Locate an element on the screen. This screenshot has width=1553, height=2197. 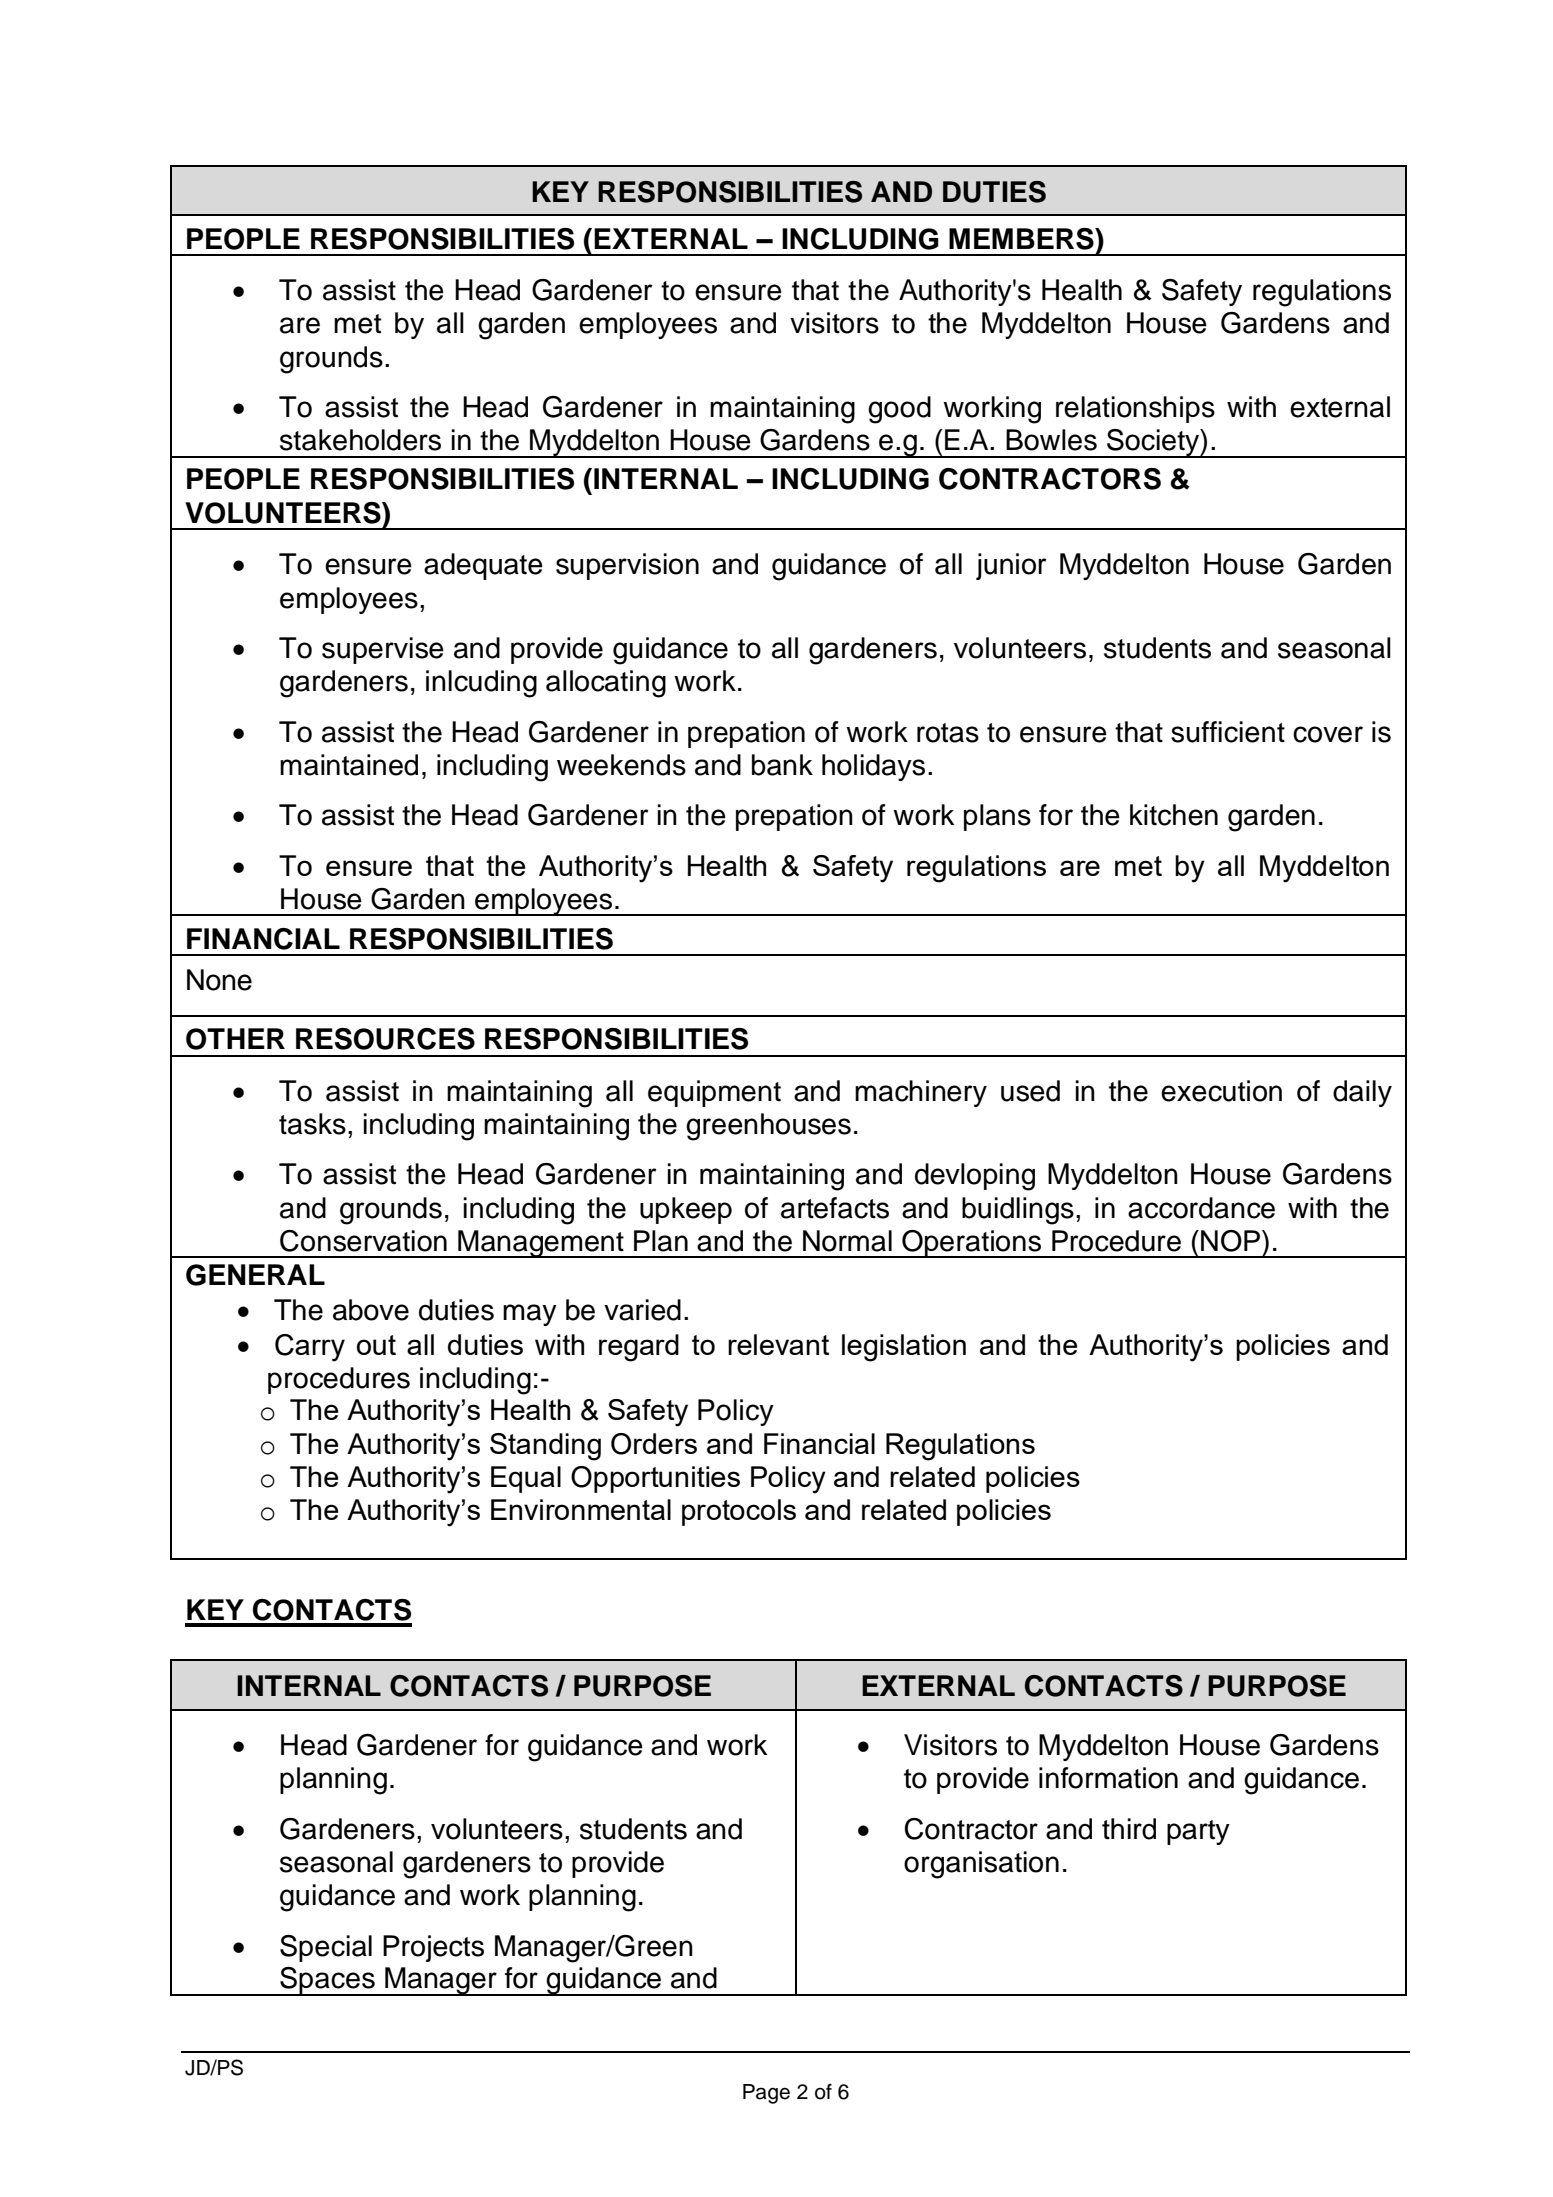
Spaces is located at coordinates (327, 1981).
